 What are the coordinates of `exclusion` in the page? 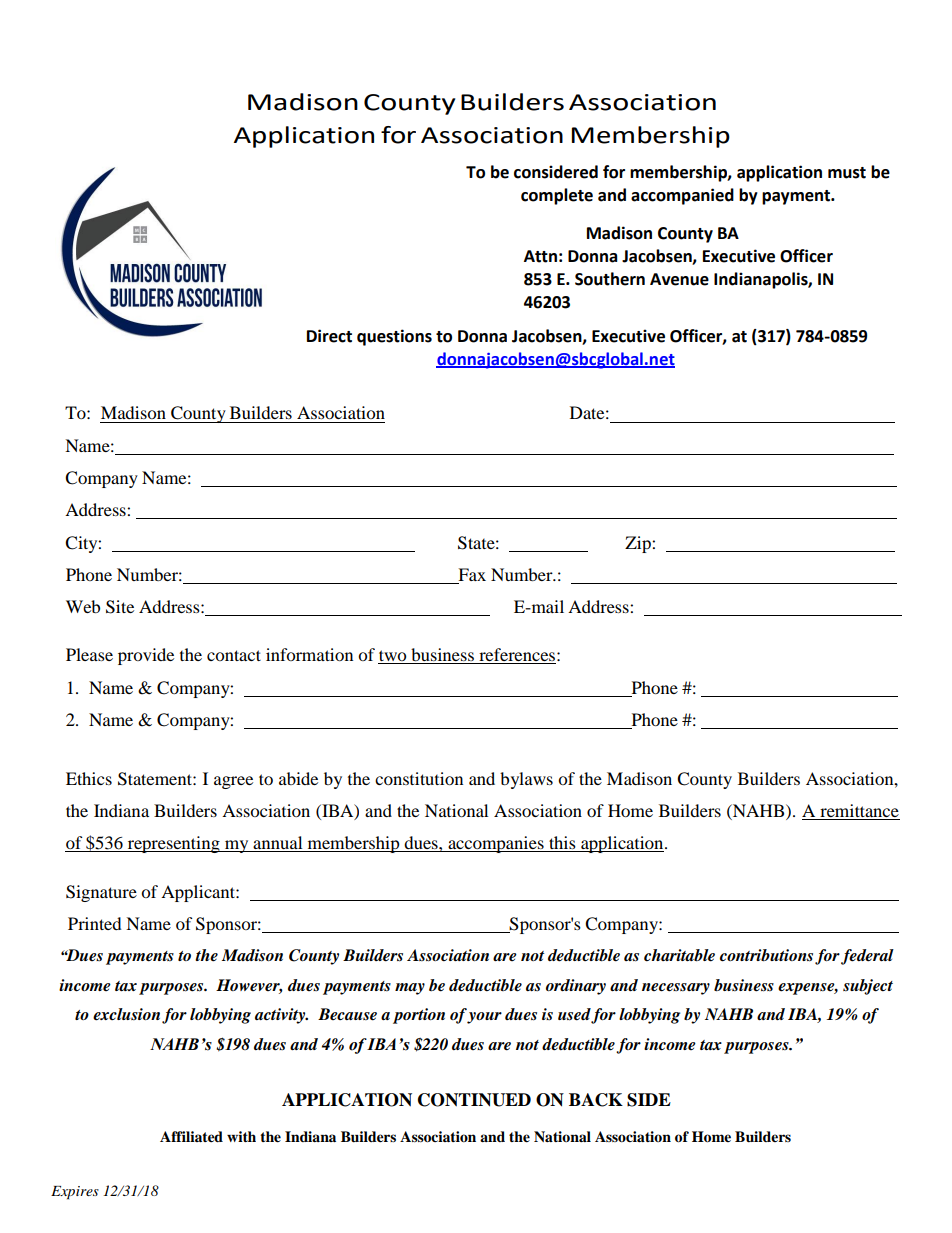 It's located at (126, 1014).
